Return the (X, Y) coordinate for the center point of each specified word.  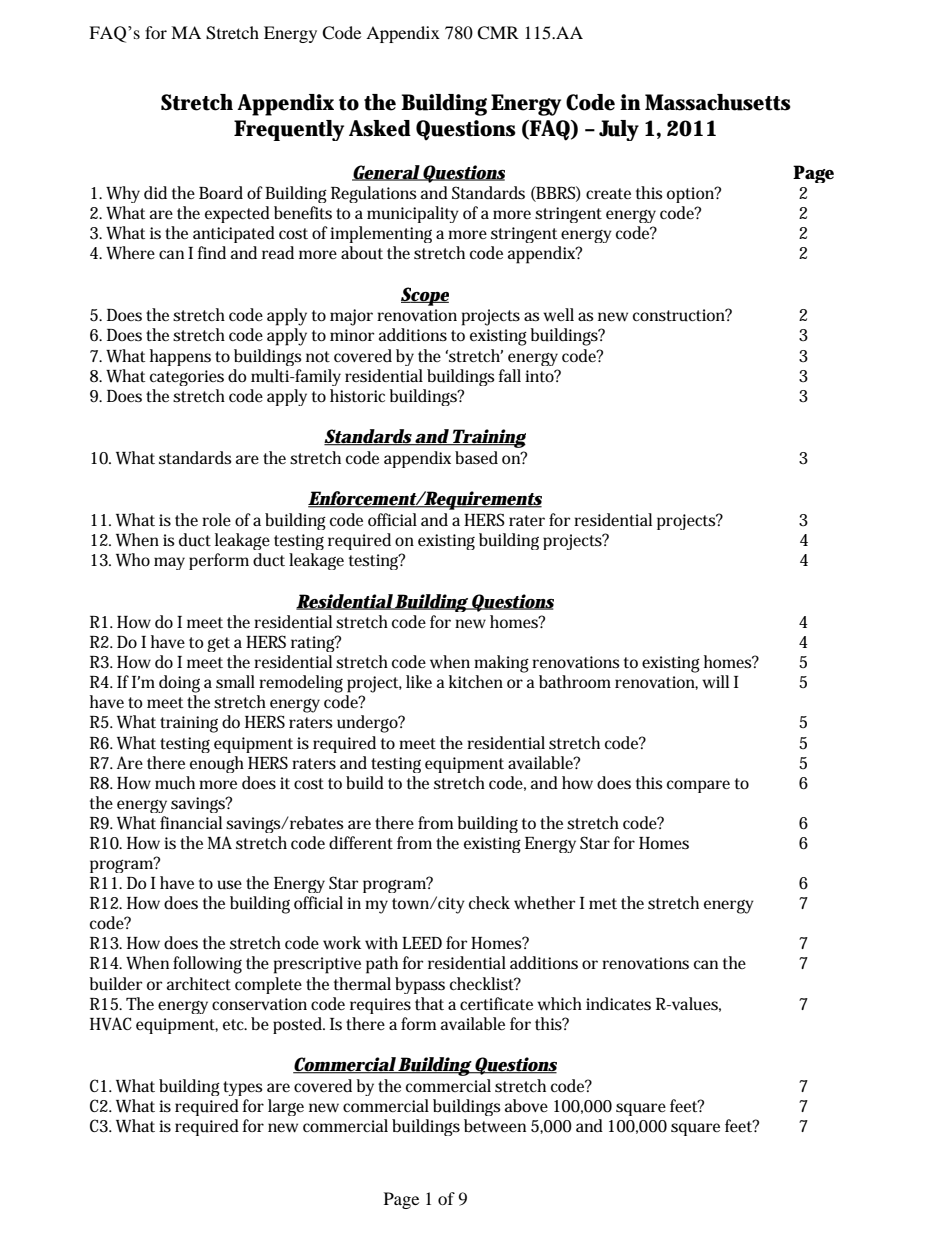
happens (180, 357)
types (243, 1088)
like (419, 681)
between (495, 1125)
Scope (425, 296)
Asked (380, 128)
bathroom (575, 681)
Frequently (289, 130)
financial (191, 822)
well (558, 314)
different (361, 842)
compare (698, 786)
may (169, 563)
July (619, 130)
